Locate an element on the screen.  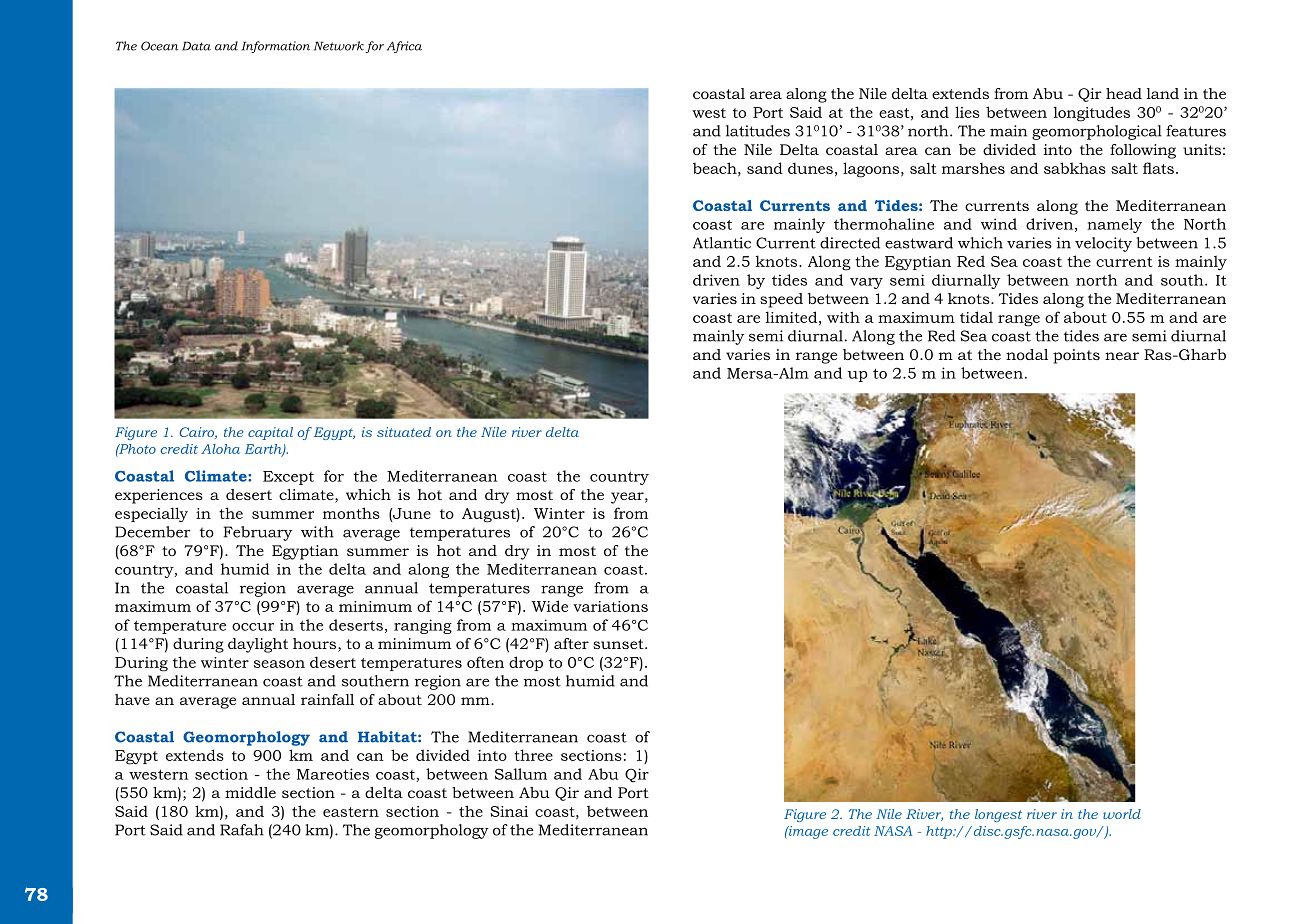
head is located at coordinates (1124, 93).
